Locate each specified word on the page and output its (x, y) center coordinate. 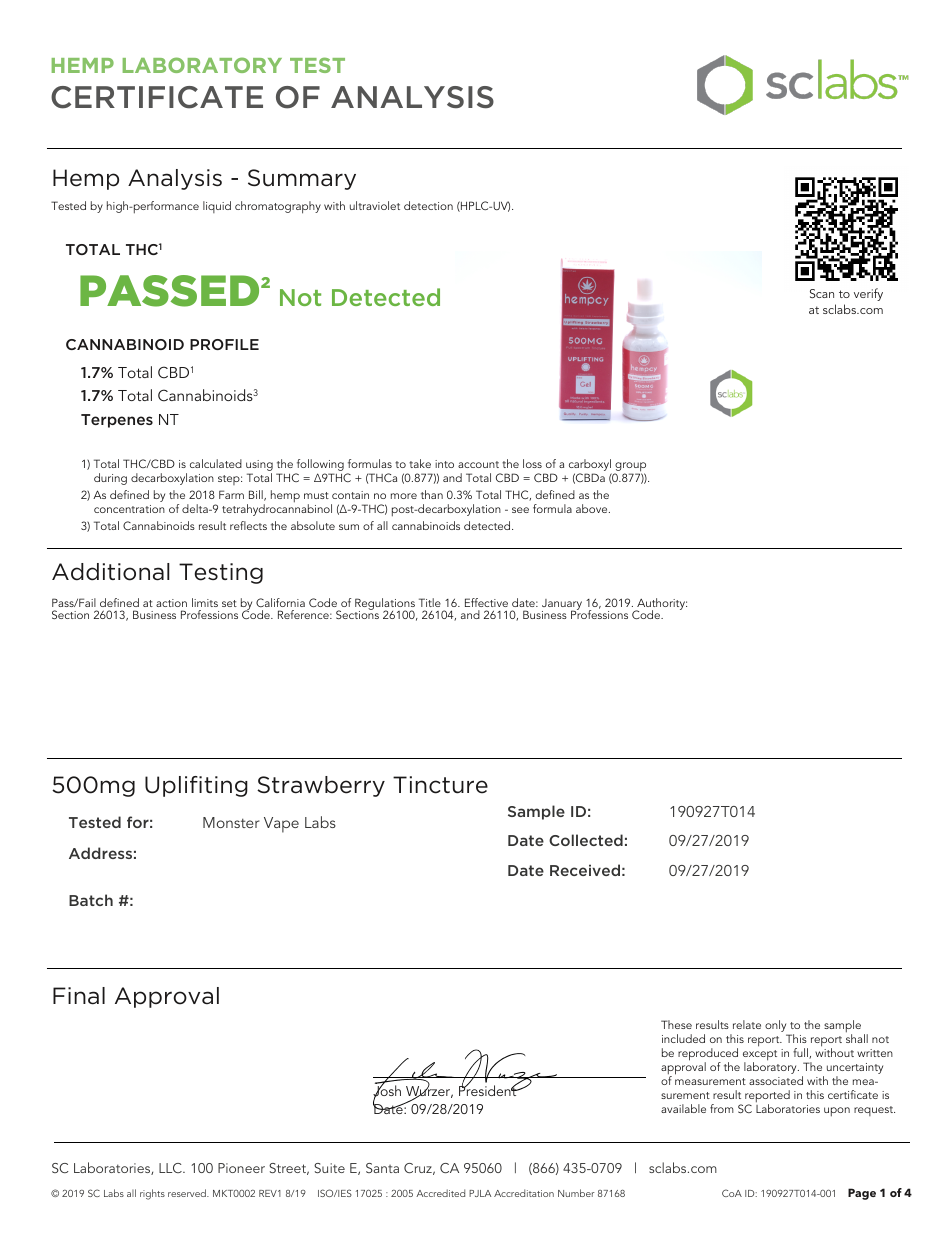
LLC (171, 1168)
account (478, 464)
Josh (387, 1091)
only (775, 1026)
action (171, 603)
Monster (231, 822)
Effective (486, 602)
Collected (586, 840)
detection (428, 205)
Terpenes (117, 421)
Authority (661, 605)
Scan (822, 293)
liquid (217, 207)
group (630, 468)
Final (79, 996)
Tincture (440, 785)
